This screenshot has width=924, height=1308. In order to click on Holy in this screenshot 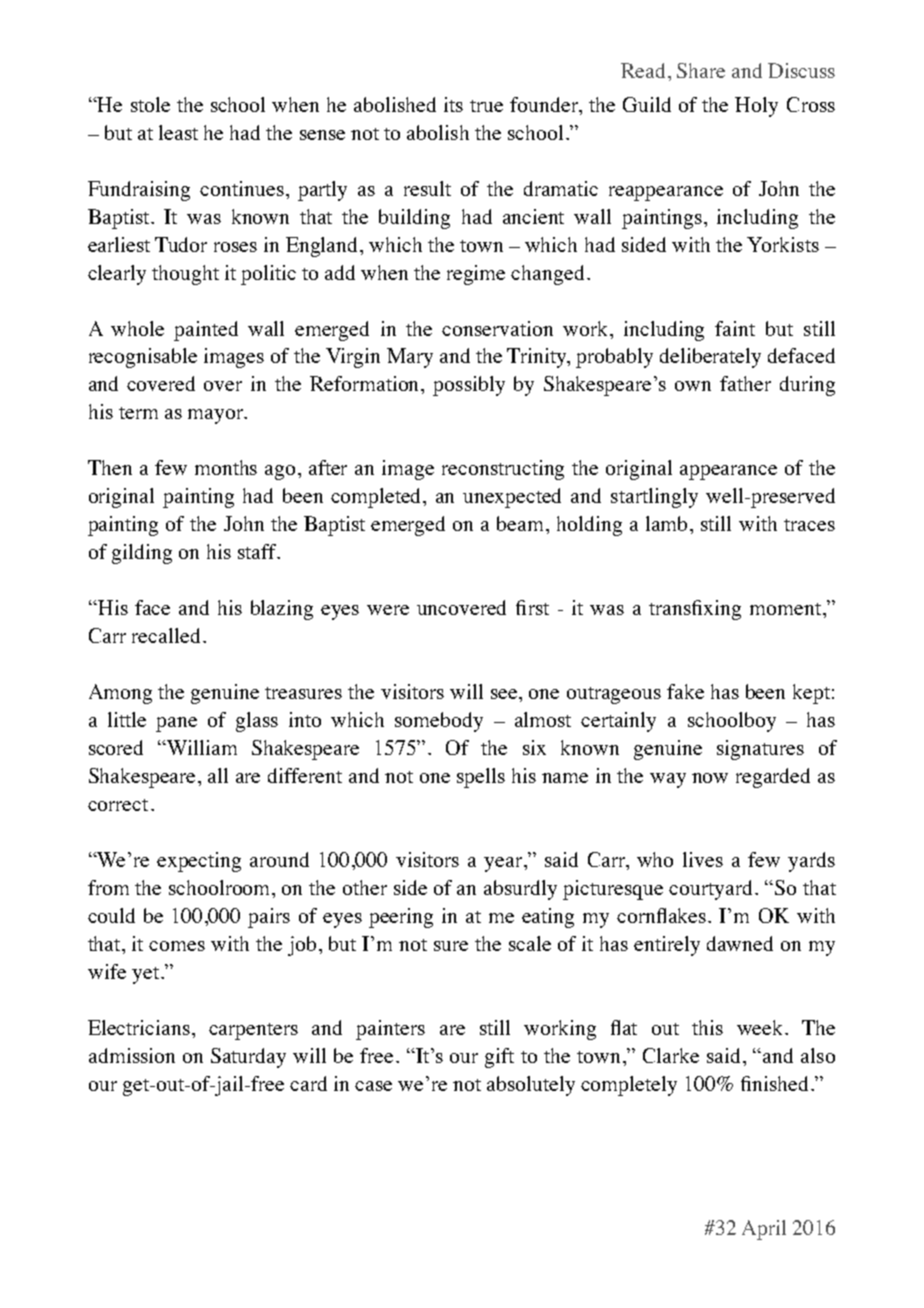, I will do `click(756, 107)`.
